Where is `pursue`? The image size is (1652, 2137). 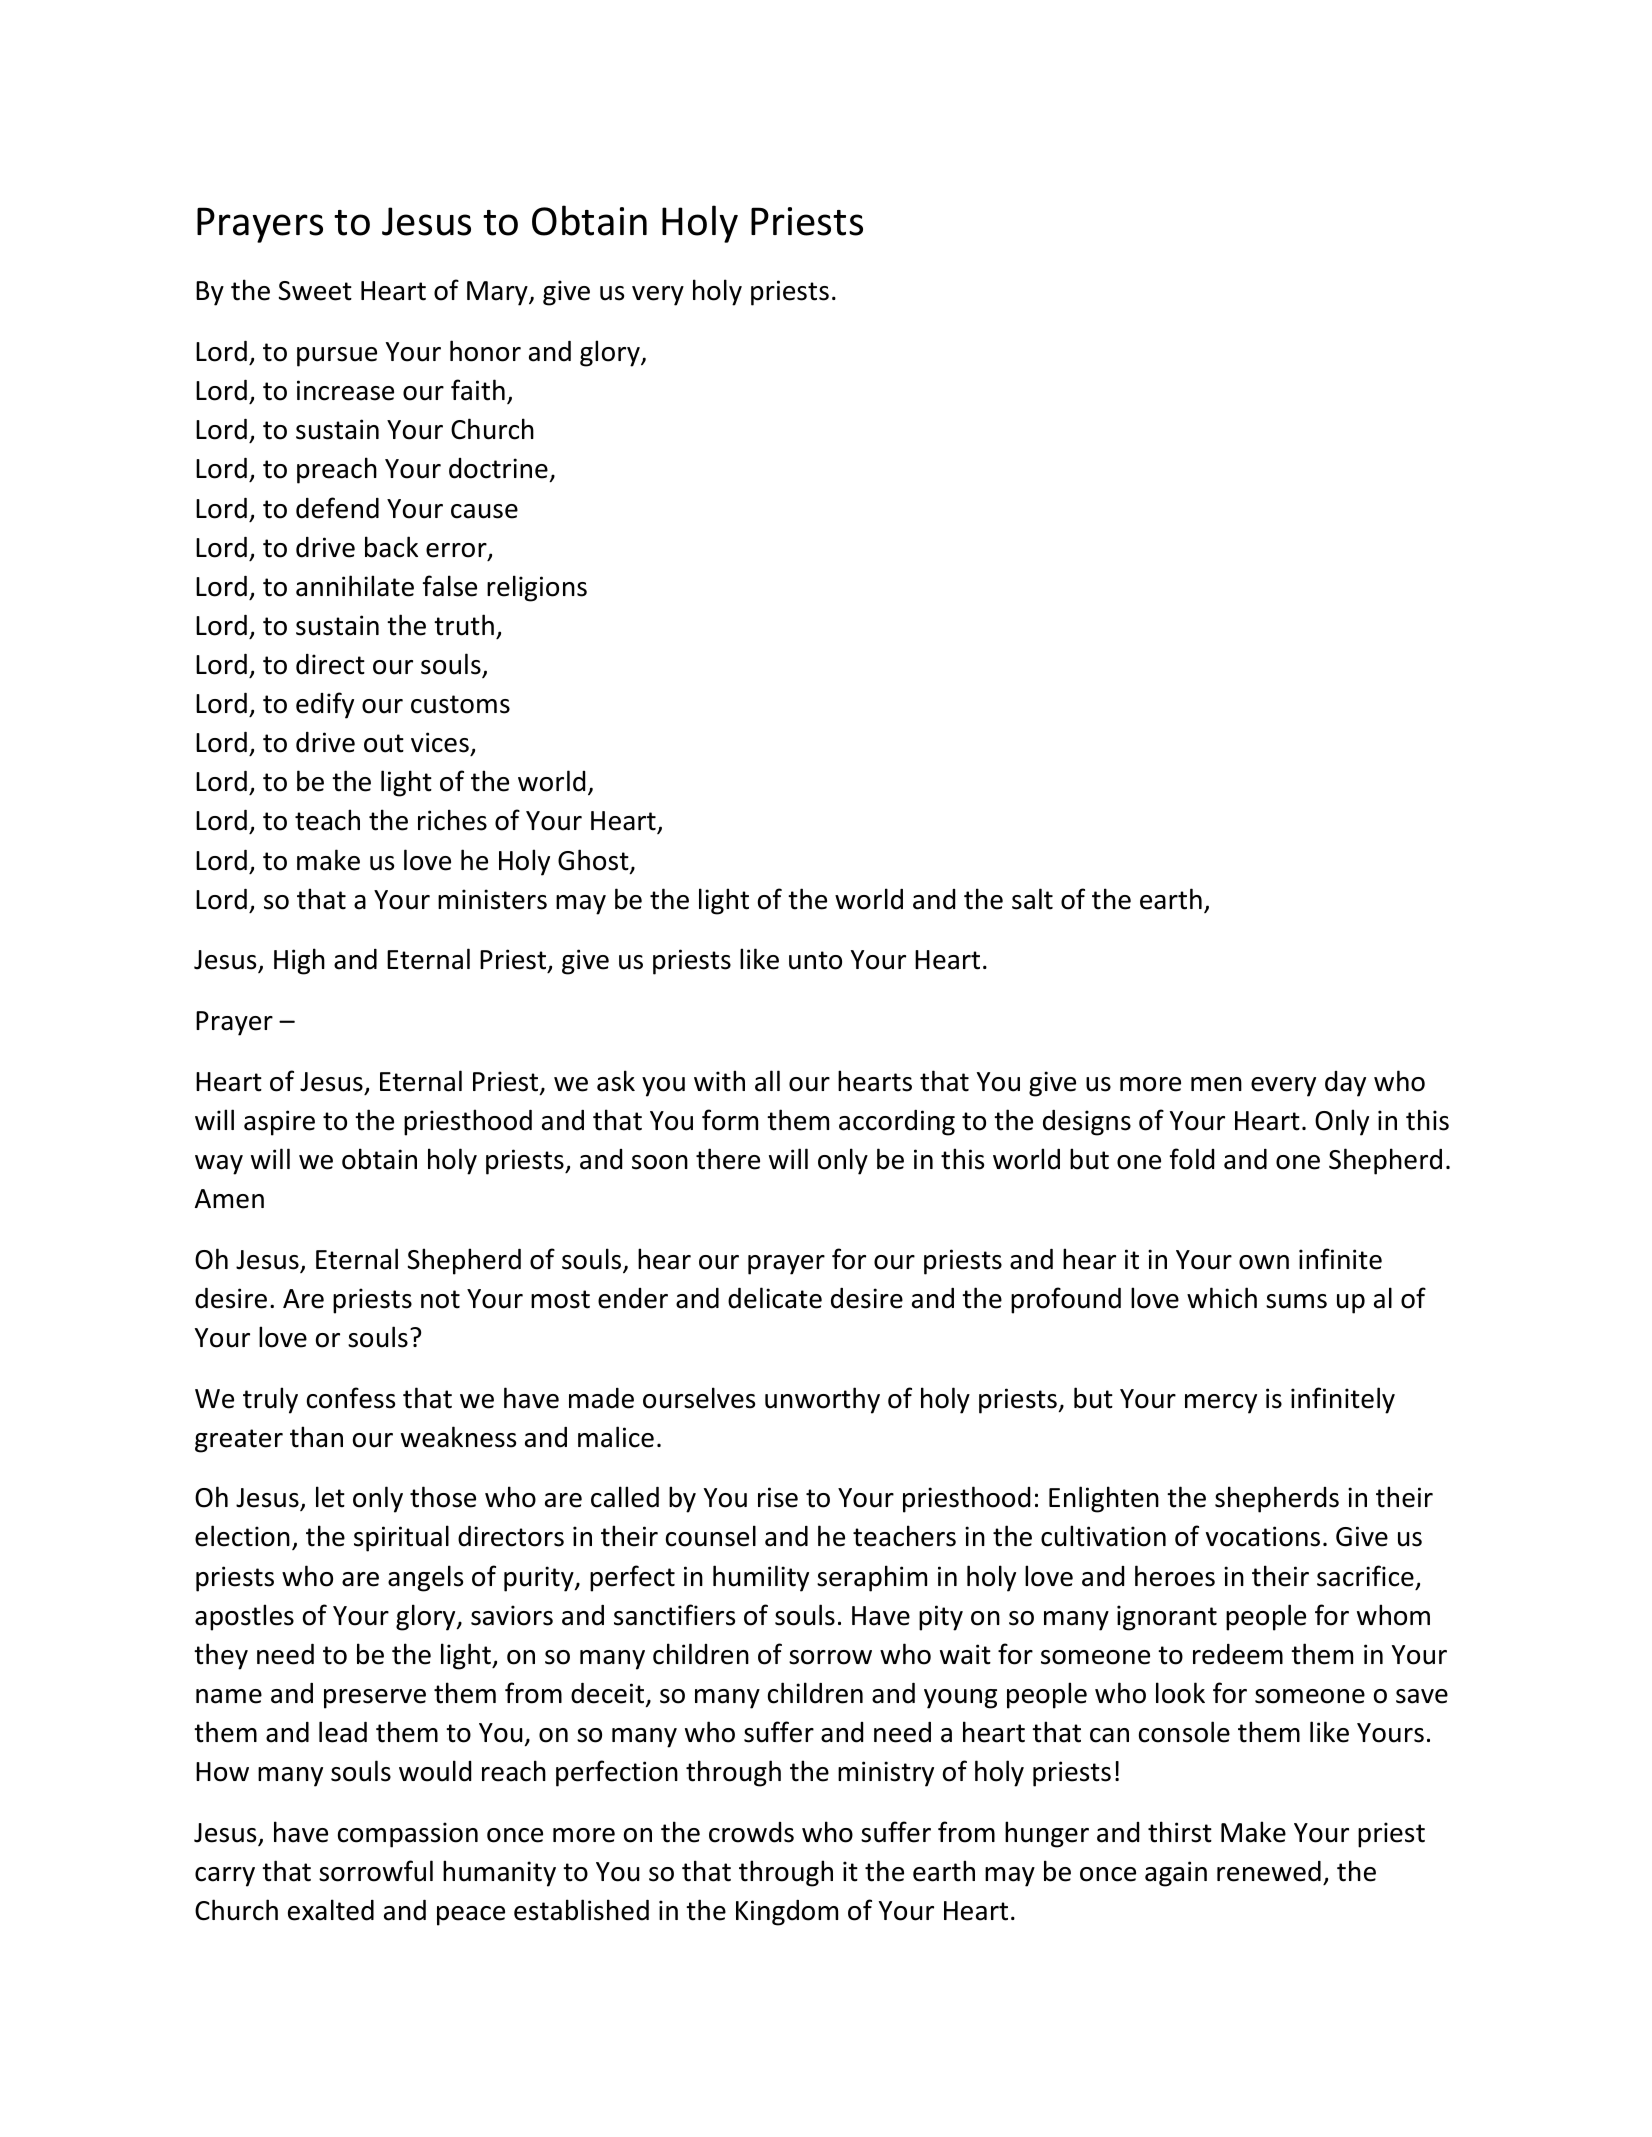
pursue is located at coordinates (337, 357).
